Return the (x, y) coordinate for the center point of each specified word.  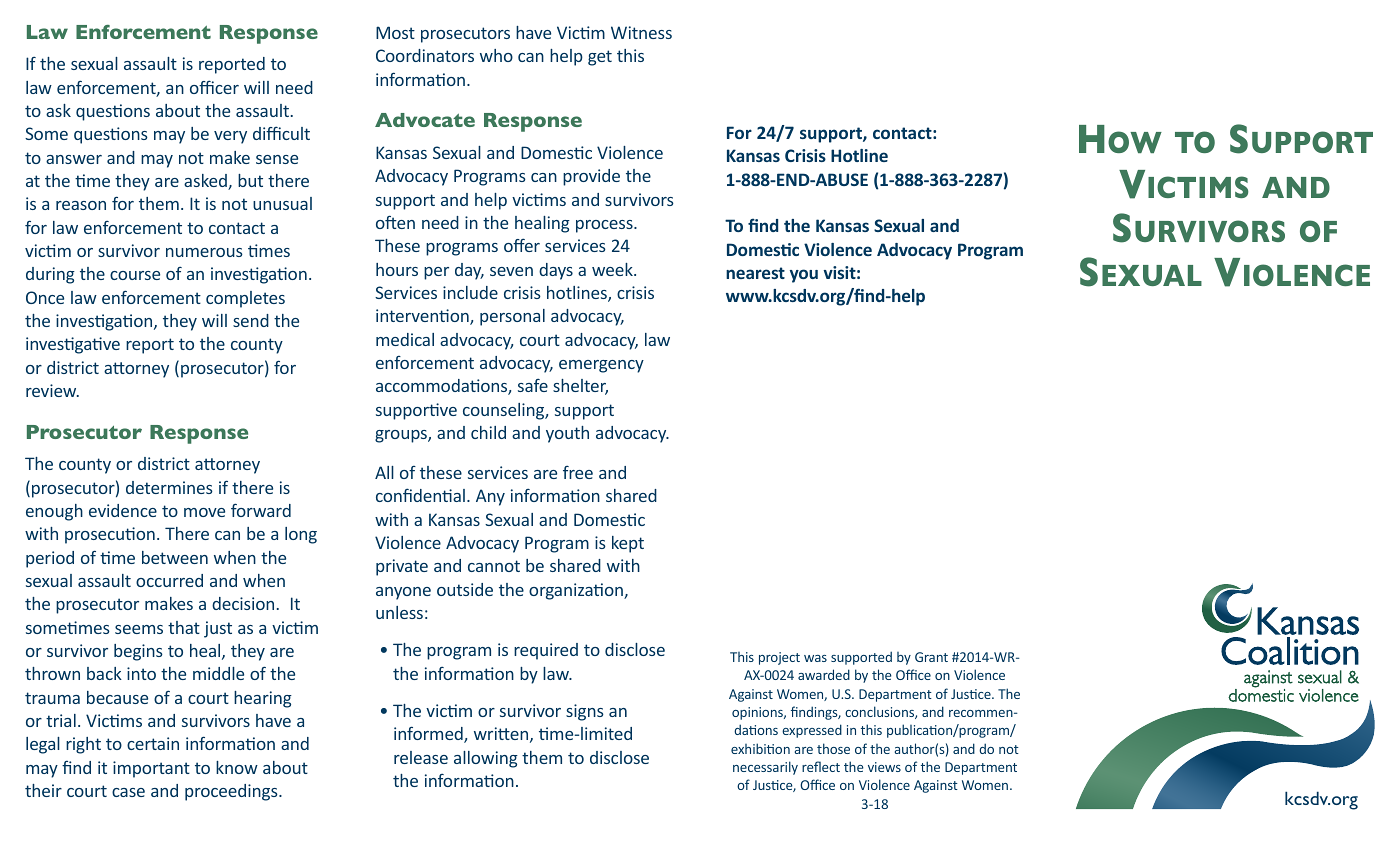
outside (465, 589)
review (52, 390)
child (488, 432)
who (496, 55)
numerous (204, 252)
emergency (601, 366)
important (151, 769)
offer (522, 245)
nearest (755, 273)
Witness (641, 32)
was (815, 658)
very (230, 137)
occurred (169, 580)
